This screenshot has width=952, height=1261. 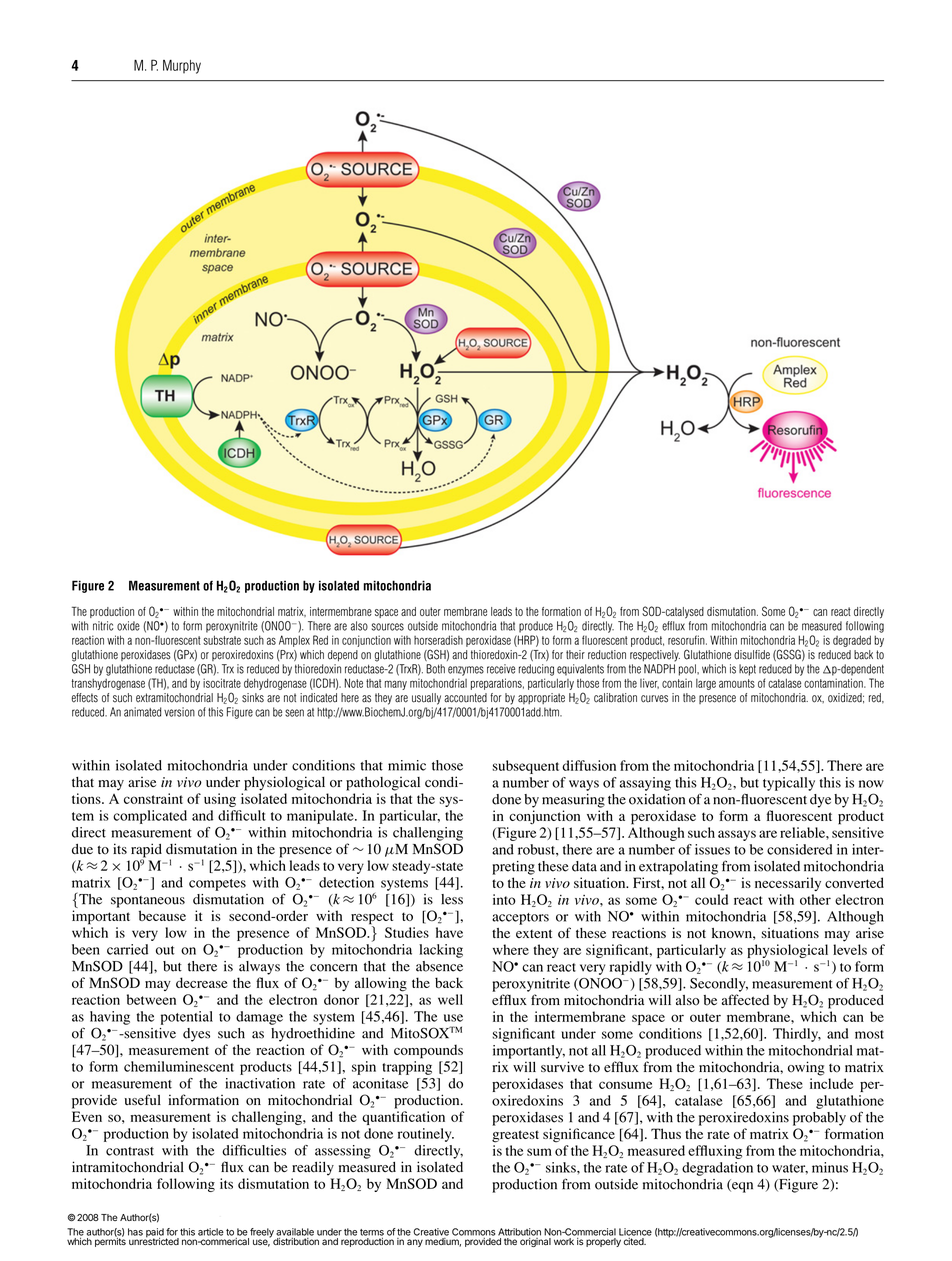 I want to click on degraded, so click(x=852, y=641).
